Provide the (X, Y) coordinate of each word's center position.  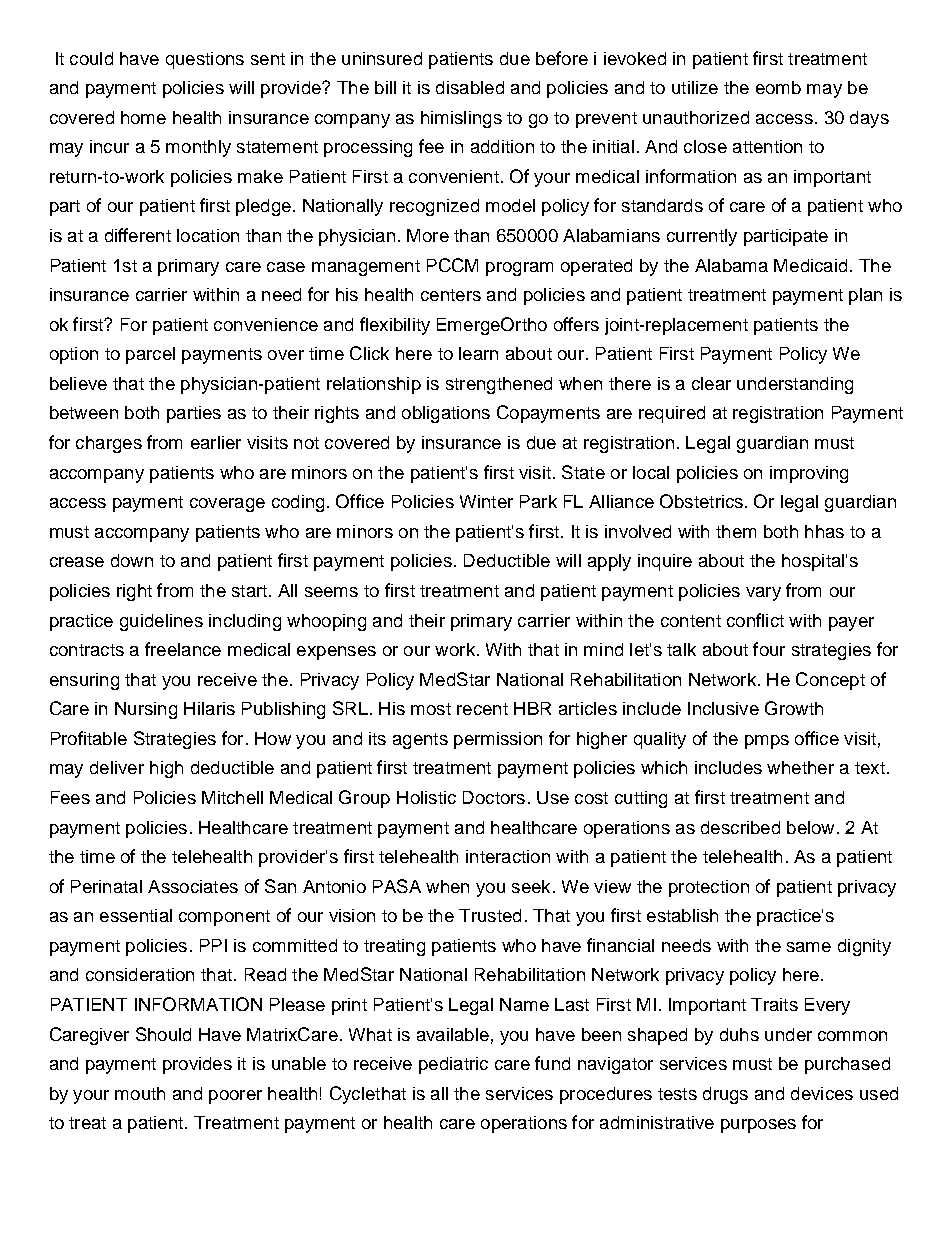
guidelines (161, 622)
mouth (140, 1093)
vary (763, 594)
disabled (470, 87)
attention (767, 146)
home (143, 117)
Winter (486, 501)
